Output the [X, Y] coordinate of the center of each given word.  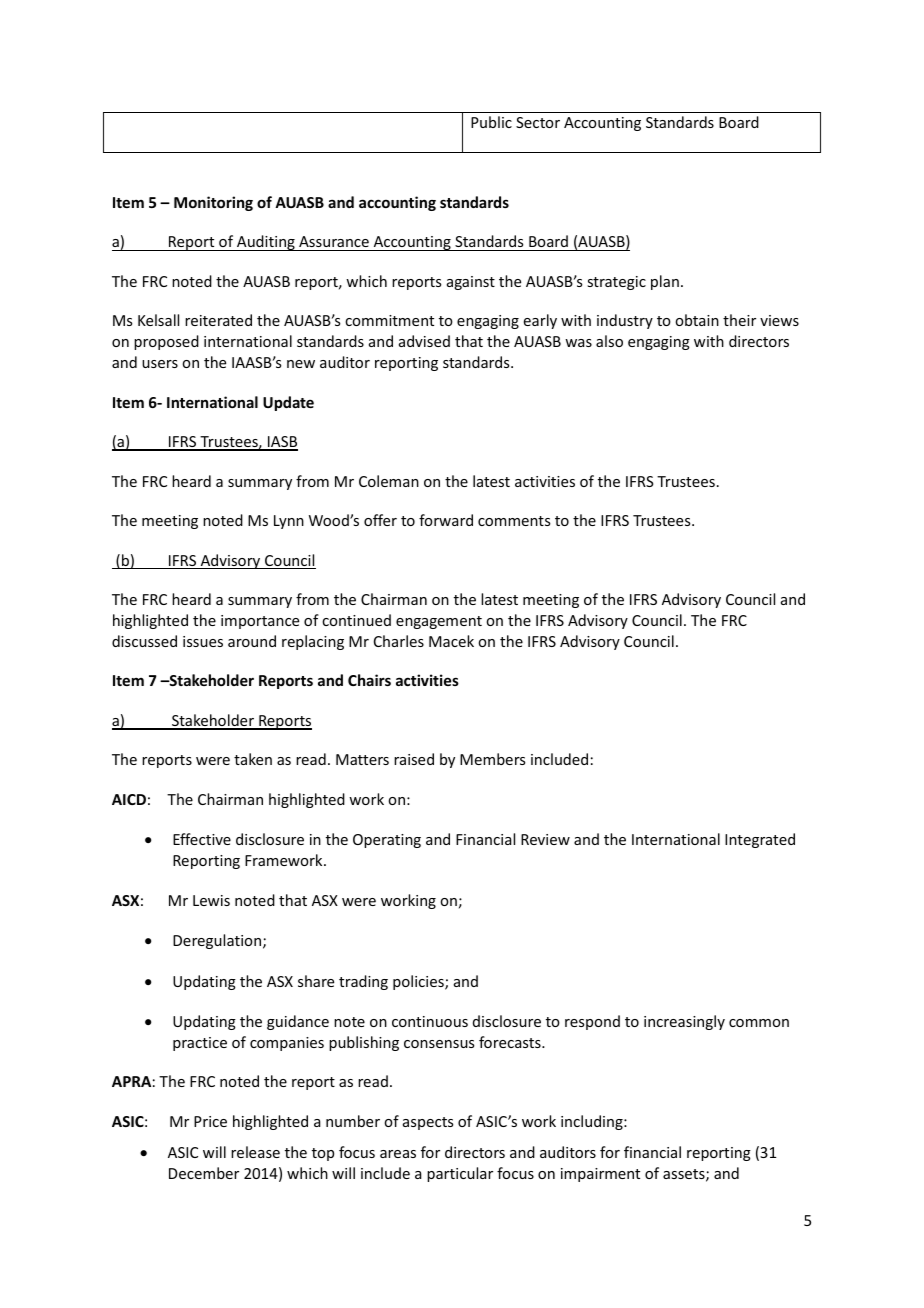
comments [514, 521]
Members [492, 759]
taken [253, 759]
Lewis [211, 900]
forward [446, 520]
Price [210, 1121]
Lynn [289, 522]
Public [491, 122]
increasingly [684, 1022]
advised [424, 341]
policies [419, 982]
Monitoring [213, 203]
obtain [697, 320]
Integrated [760, 840]
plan [665, 282]
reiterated [218, 320]
